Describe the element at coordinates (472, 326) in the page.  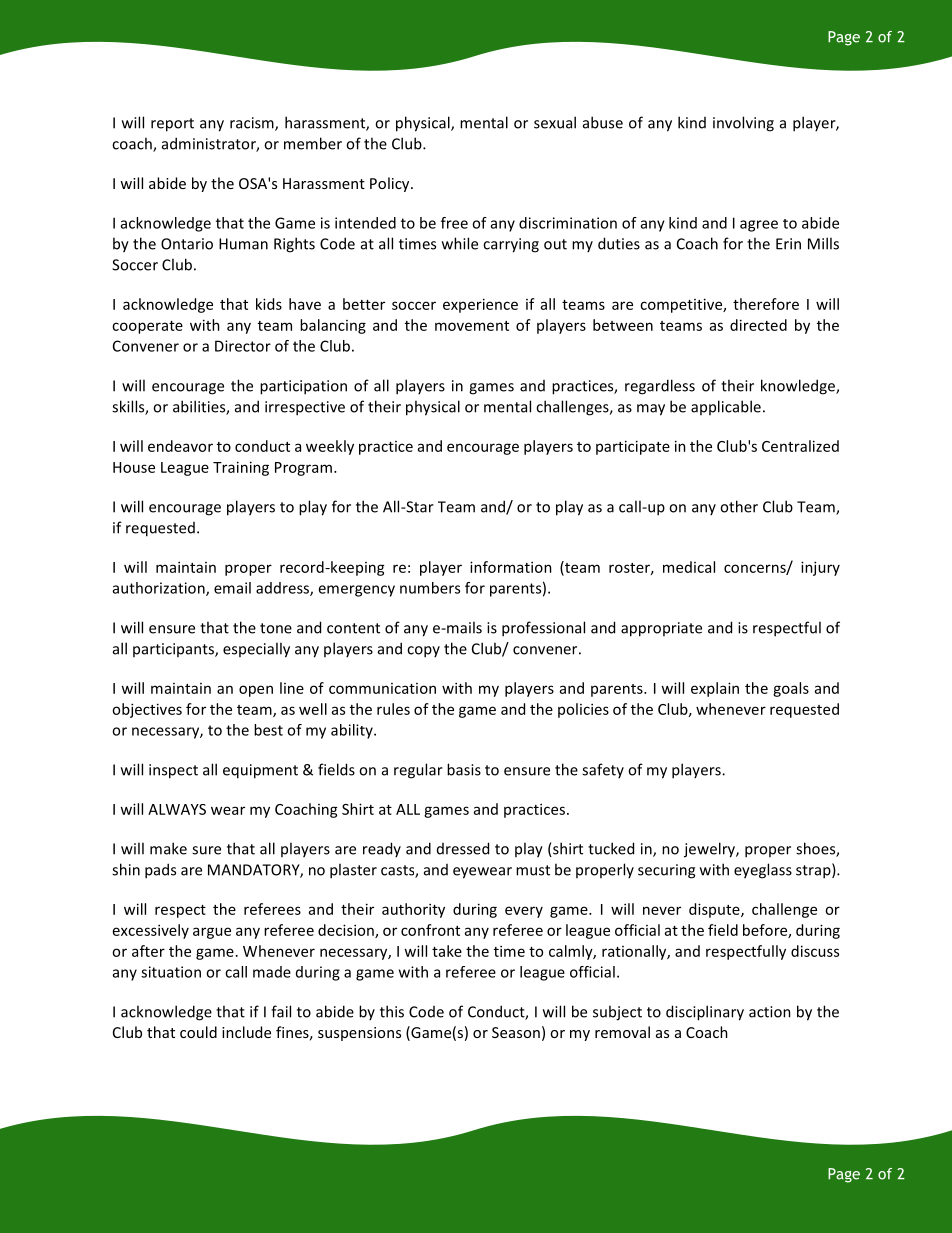
I see `movement` at that location.
